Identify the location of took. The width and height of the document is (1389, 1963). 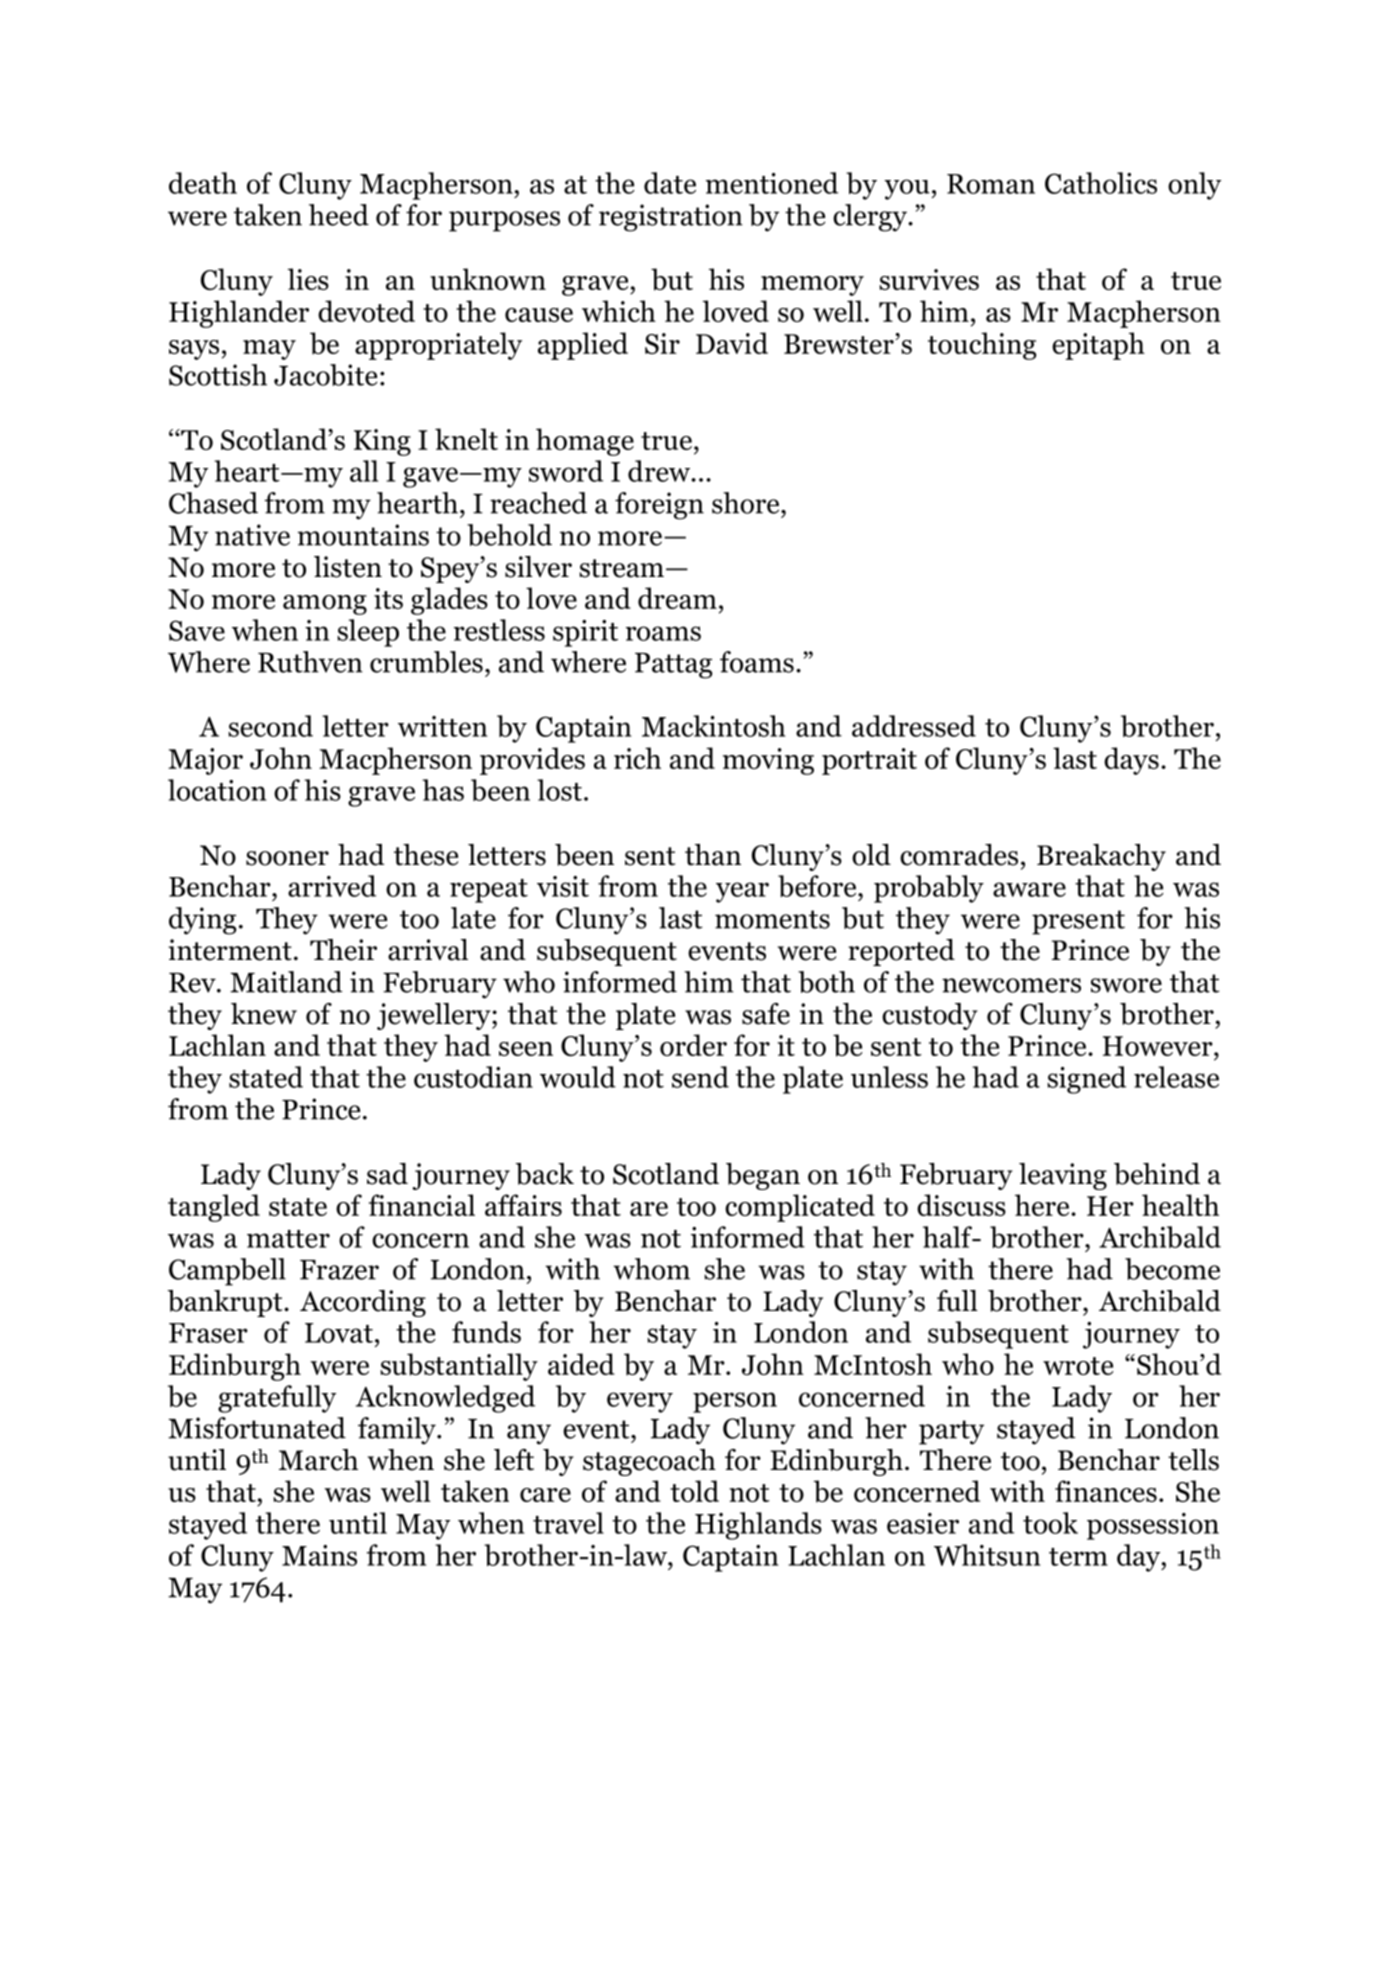
(1050, 1523).
